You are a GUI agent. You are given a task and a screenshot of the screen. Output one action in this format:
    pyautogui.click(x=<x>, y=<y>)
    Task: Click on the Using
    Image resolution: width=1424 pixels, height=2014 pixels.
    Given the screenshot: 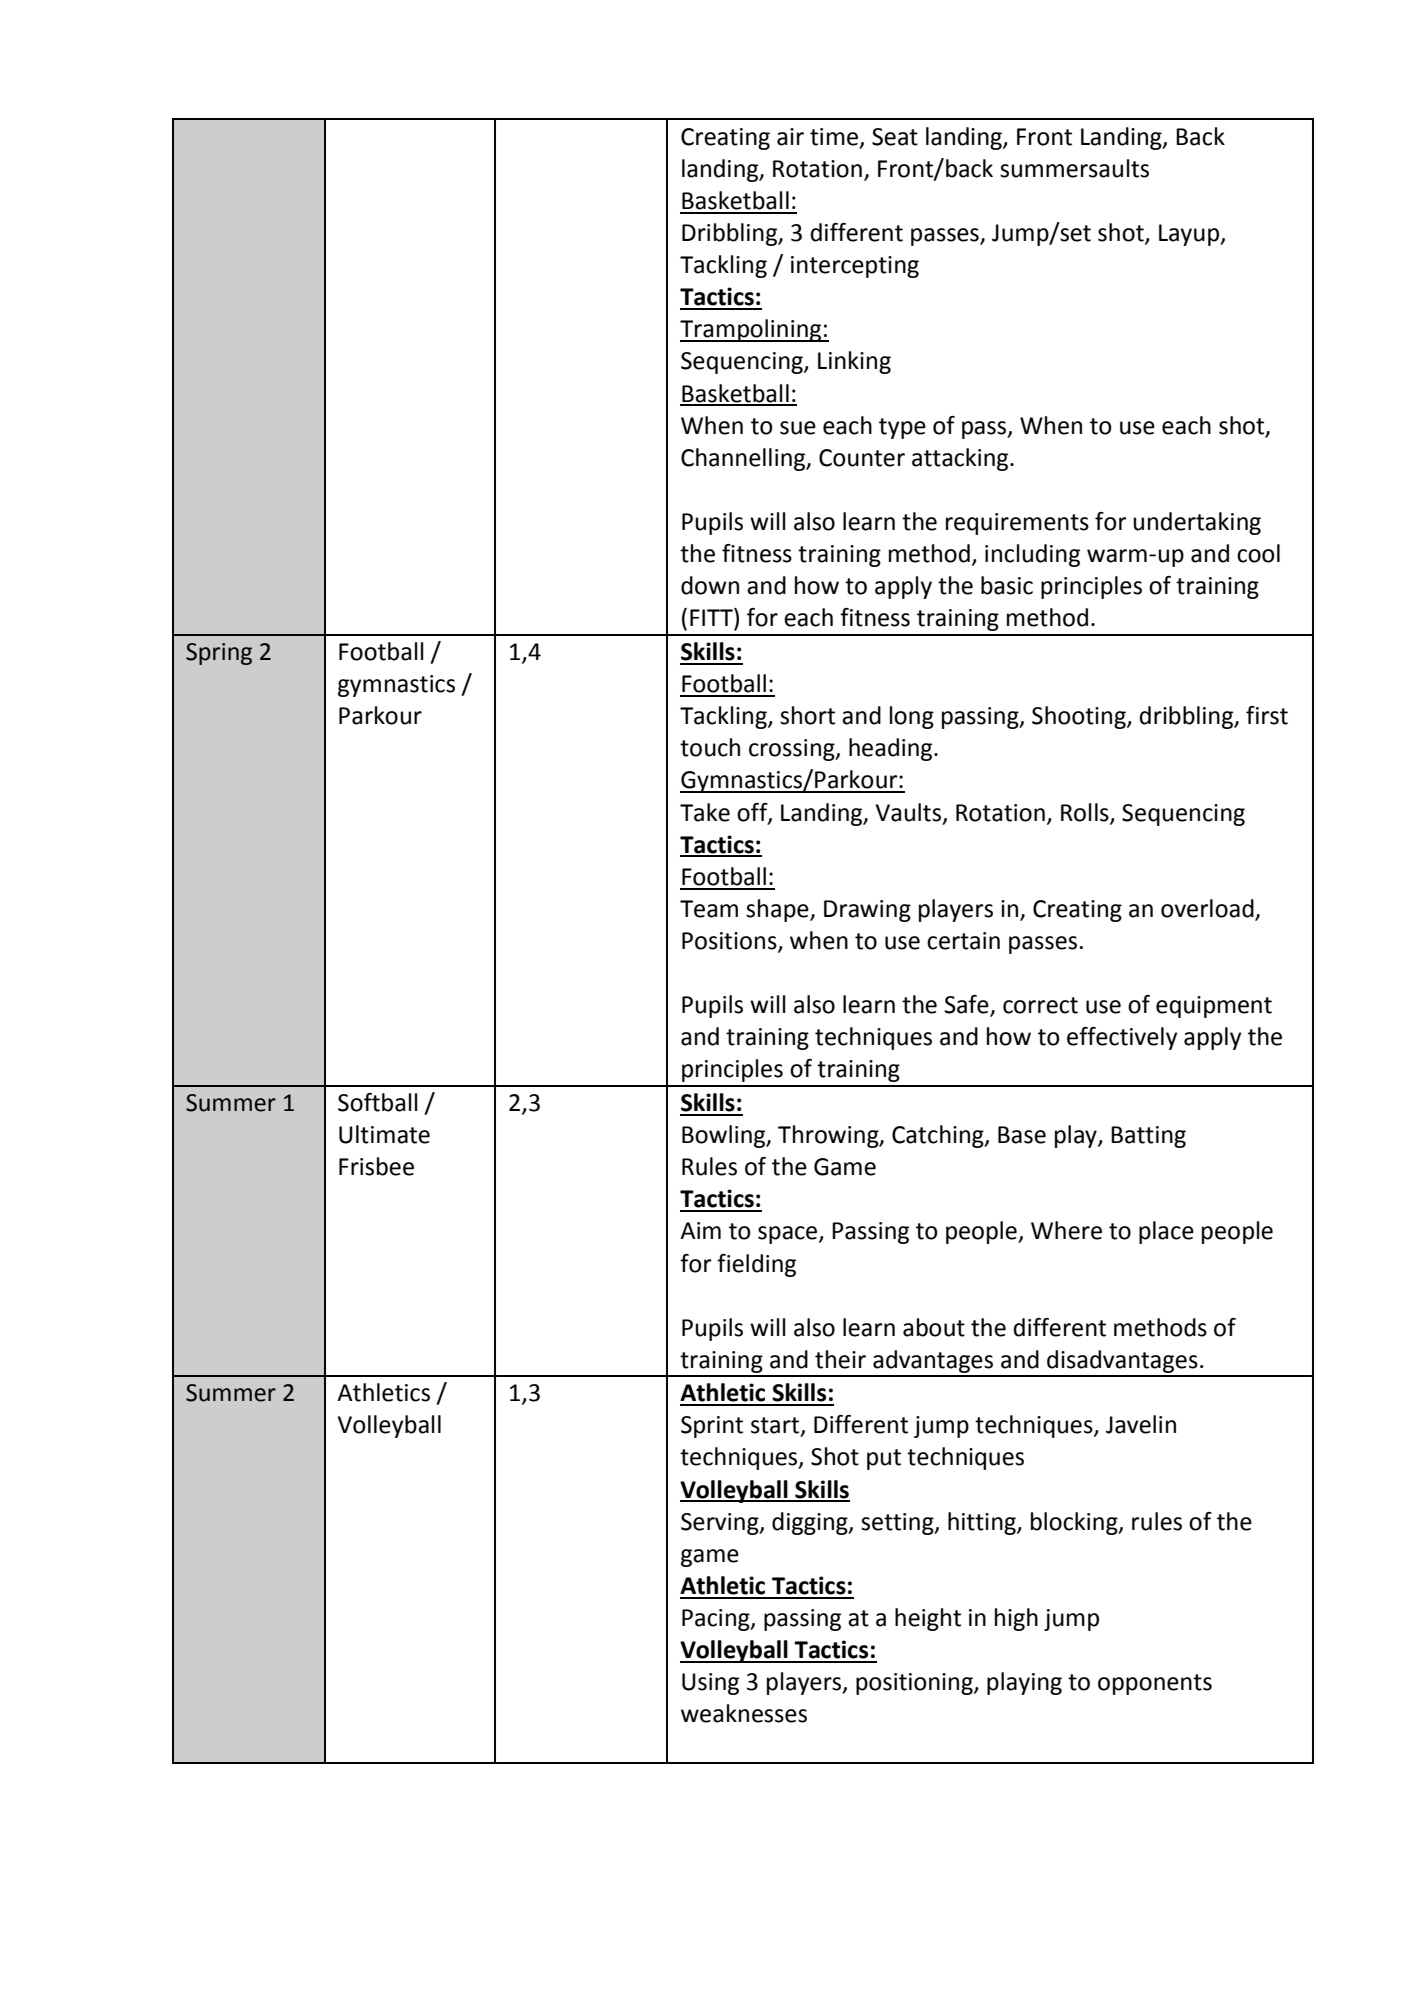 What is the action you would take?
    pyautogui.click(x=710, y=1684)
